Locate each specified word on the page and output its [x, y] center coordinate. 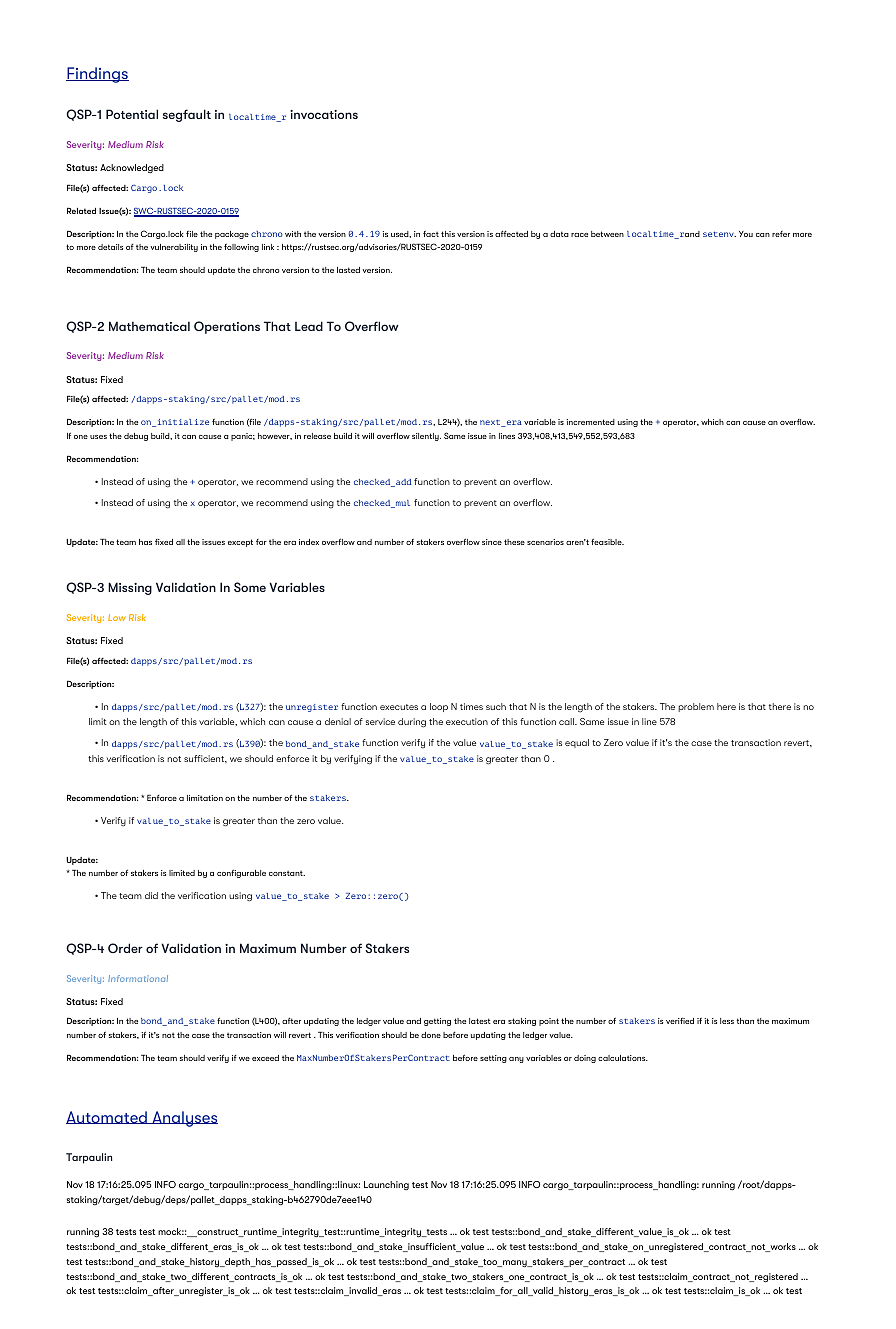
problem [696, 707]
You [746, 234]
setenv [719, 234]
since [492, 542]
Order [125, 948]
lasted [348, 270]
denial [338, 721]
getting [437, 1022]
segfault [187, 115]
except [240, 543]
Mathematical [149, 326]
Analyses [184, 1119]
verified [680, 1020]
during [412, 723]
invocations [324, 114]
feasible [607, 541]
